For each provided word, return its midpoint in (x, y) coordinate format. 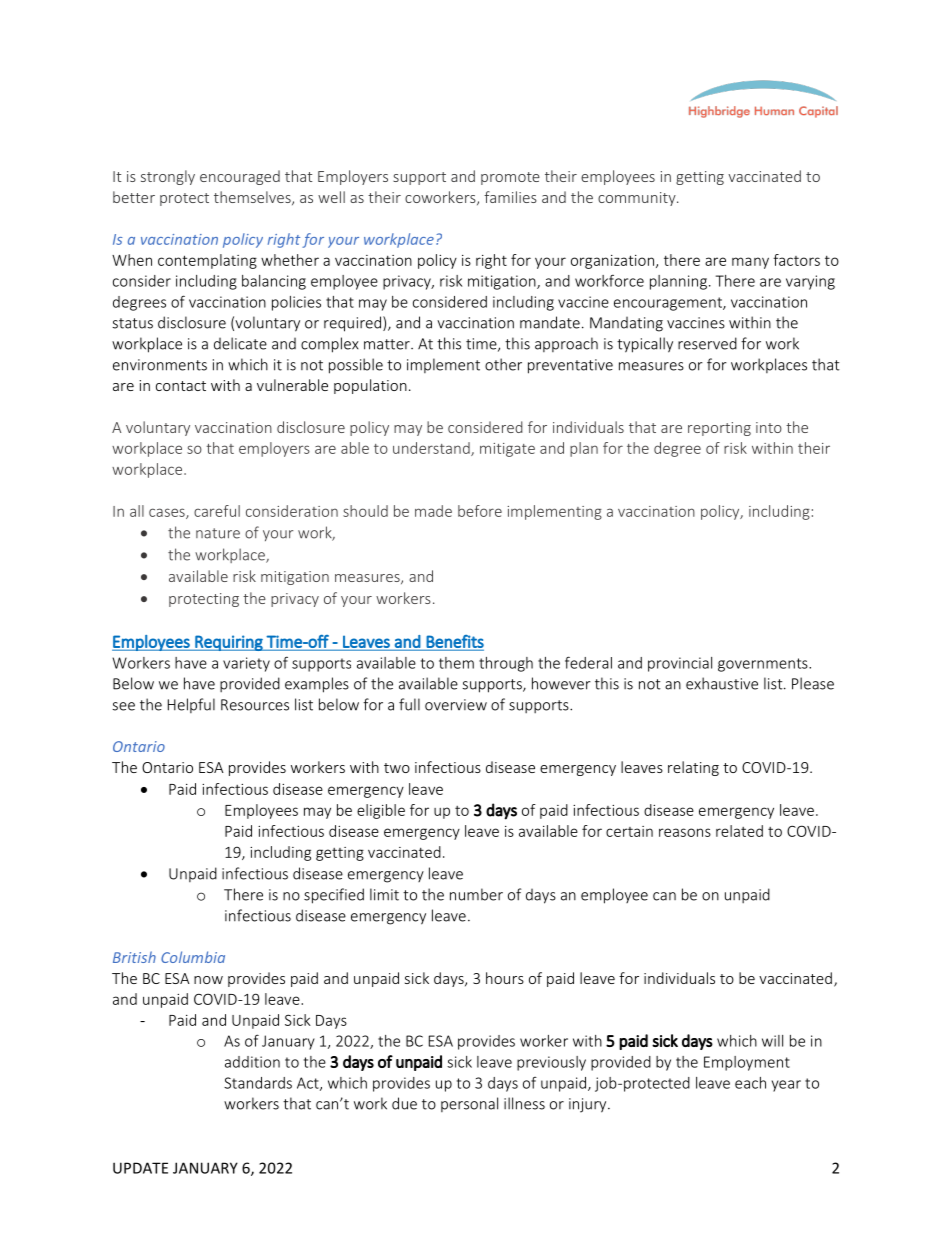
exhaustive (722, 683)
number (476, 894)
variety (246, 664)
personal (469, 1104)
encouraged (240, 177)
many (750, 263)
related (739, 831)
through (506, 664)
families (510, 197)
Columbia (193, 957)
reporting (719, 429)
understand (432, 449)
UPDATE (140, 1168)
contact (181, 386)
